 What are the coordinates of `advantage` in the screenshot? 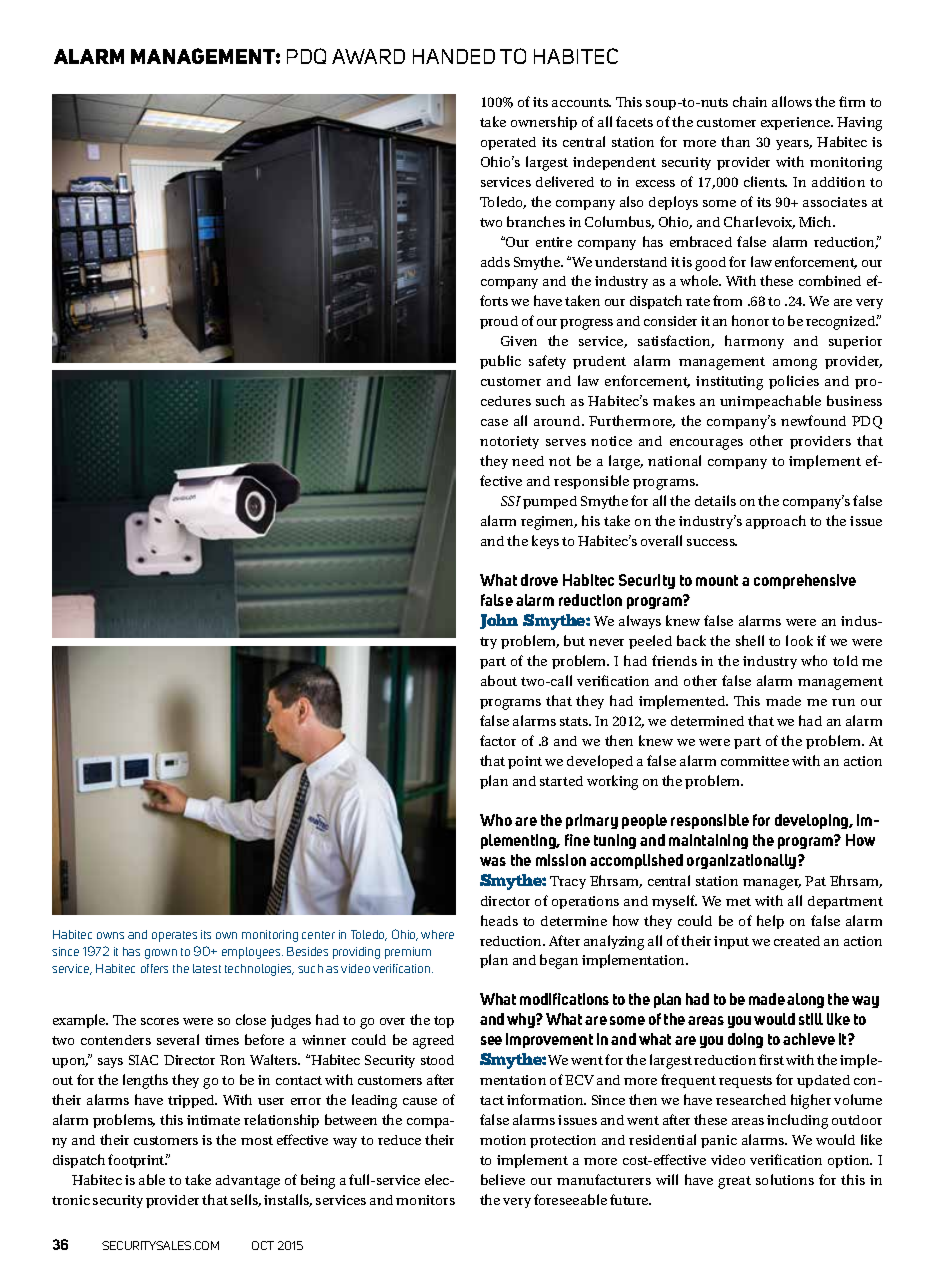 It's located at (248, 1182).
